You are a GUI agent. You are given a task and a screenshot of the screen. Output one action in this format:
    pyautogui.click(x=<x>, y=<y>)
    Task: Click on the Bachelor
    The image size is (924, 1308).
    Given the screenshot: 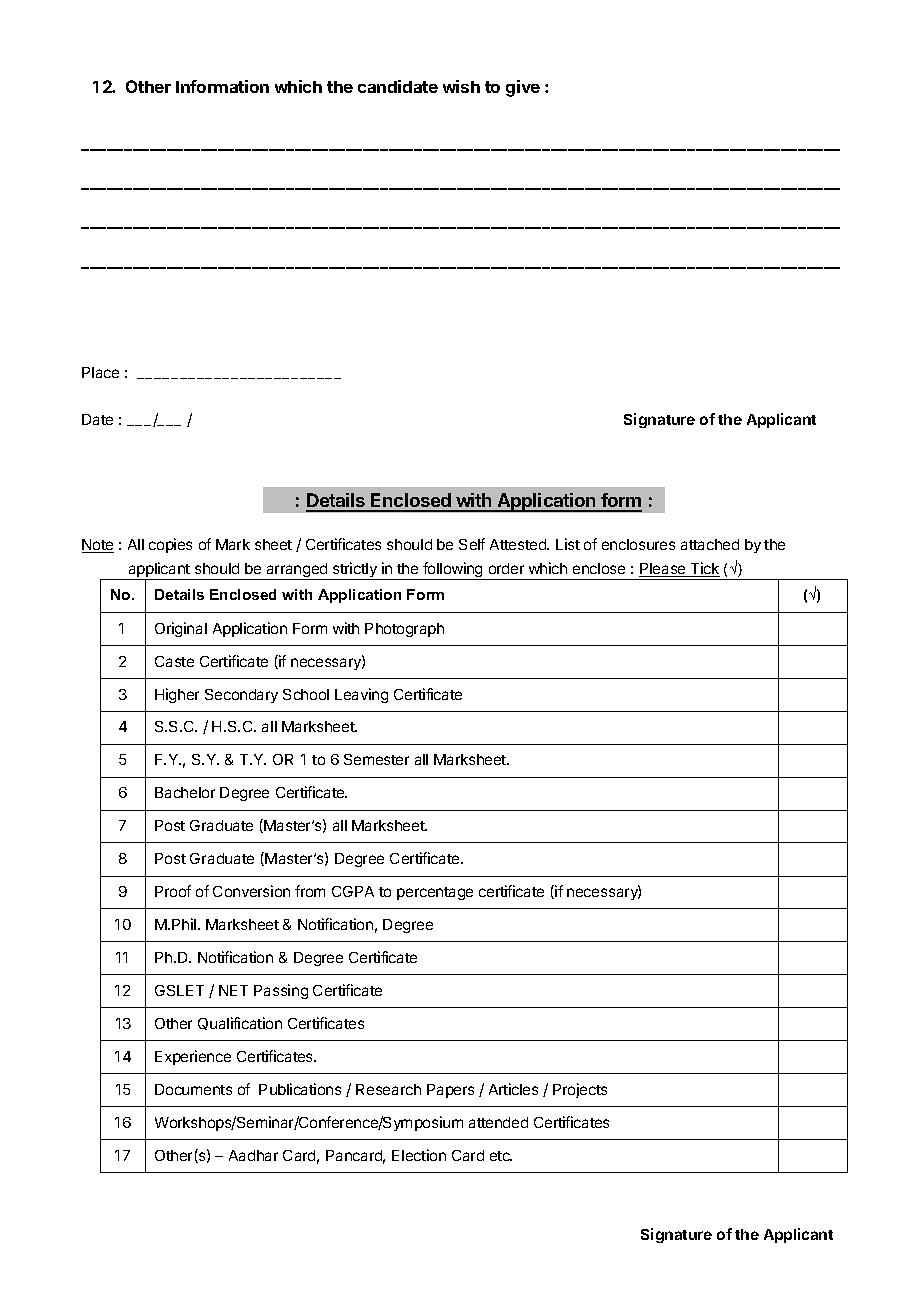 What is the action you would take?
    pyautogui.click(x=185, y=792)
